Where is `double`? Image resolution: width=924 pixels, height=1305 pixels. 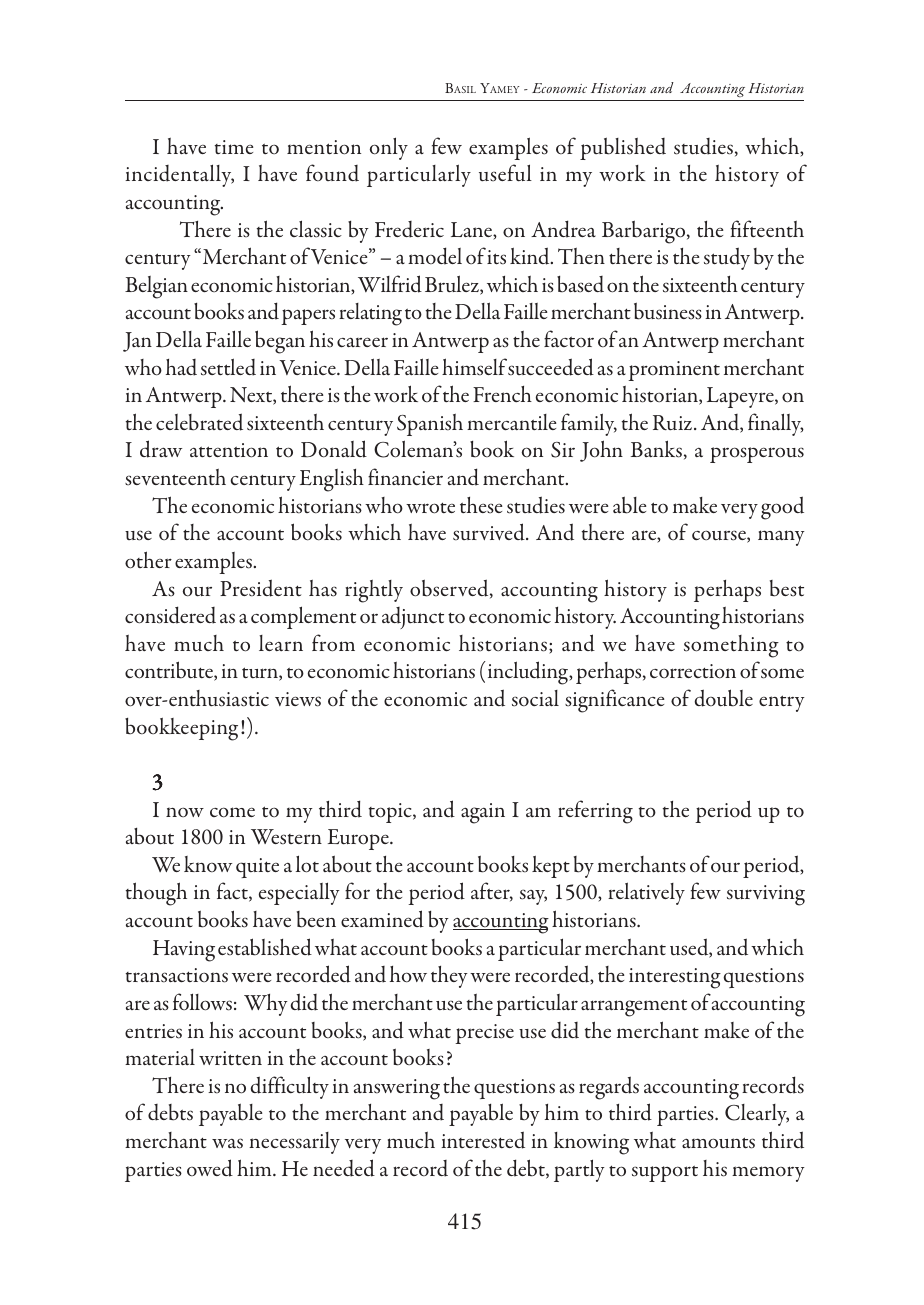
double is located at coordinates (724, 698).
